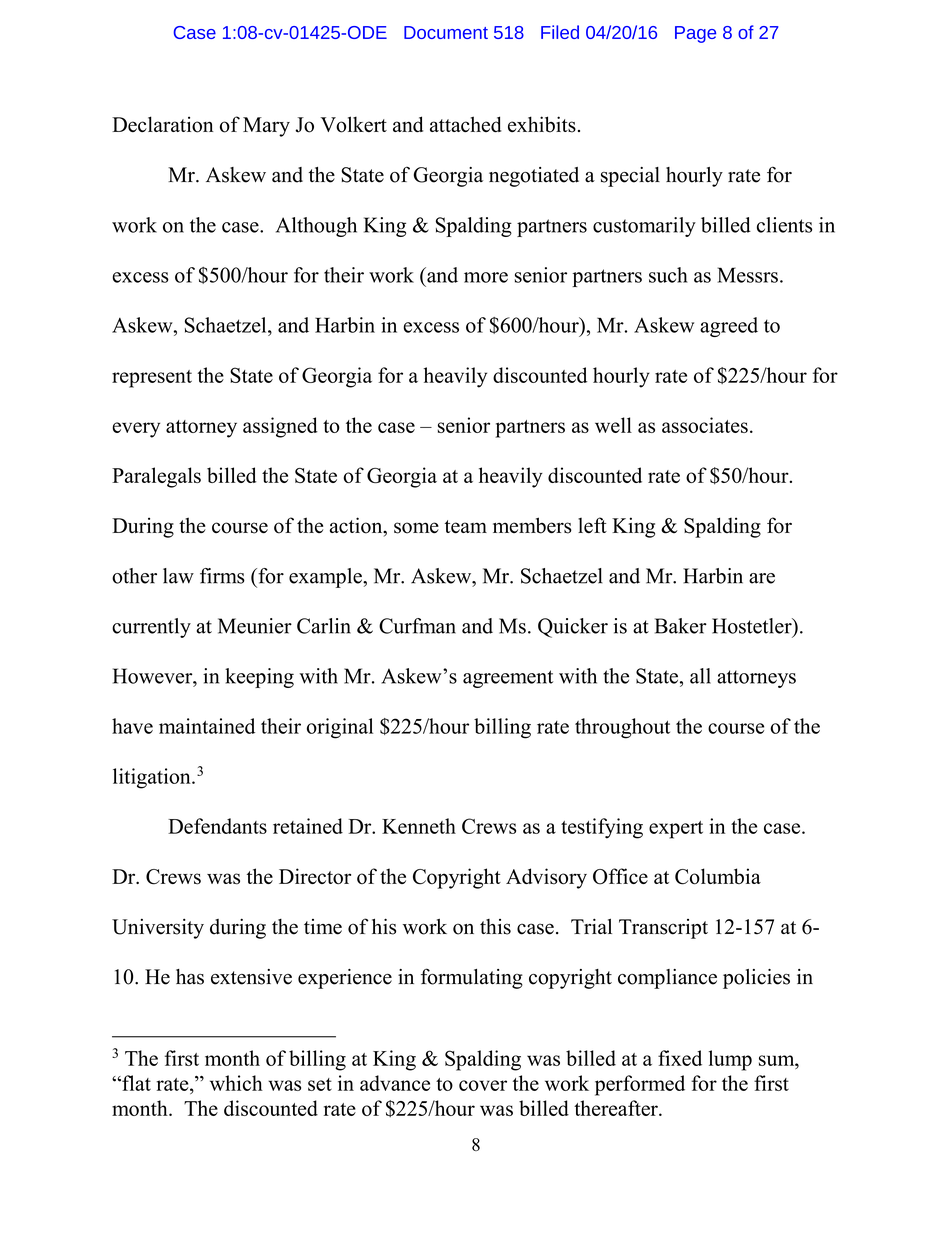 This document has height=1233, width=952. What do you see at coordinates (466, 526) in the document?
I see `team` at bounding box center [466, 526].
